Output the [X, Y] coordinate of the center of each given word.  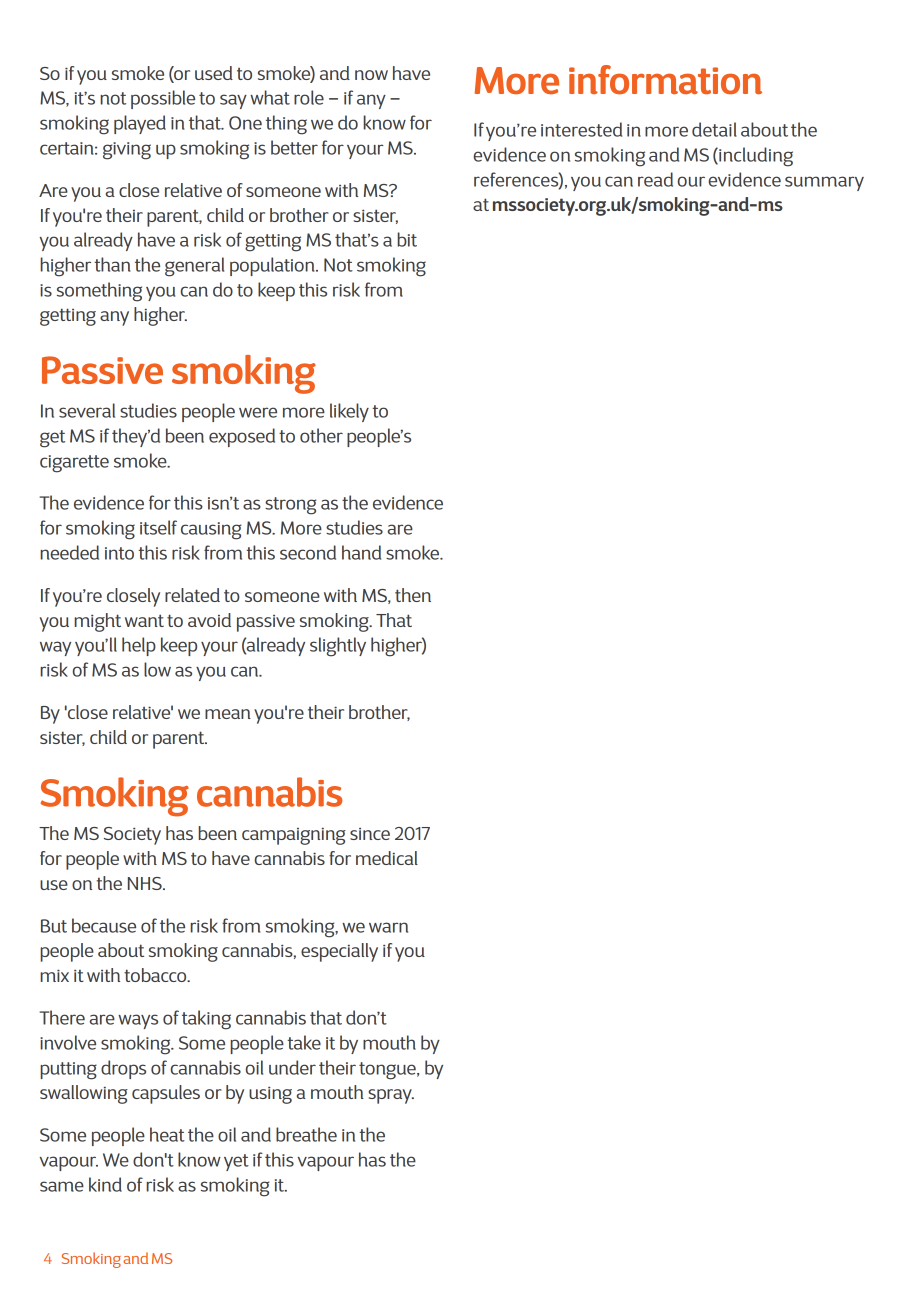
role [309, 97]
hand [361, 552]
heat [167, 1134]
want [144, 620]
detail [714, 129]
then [413, 595]
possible [163, 99]
